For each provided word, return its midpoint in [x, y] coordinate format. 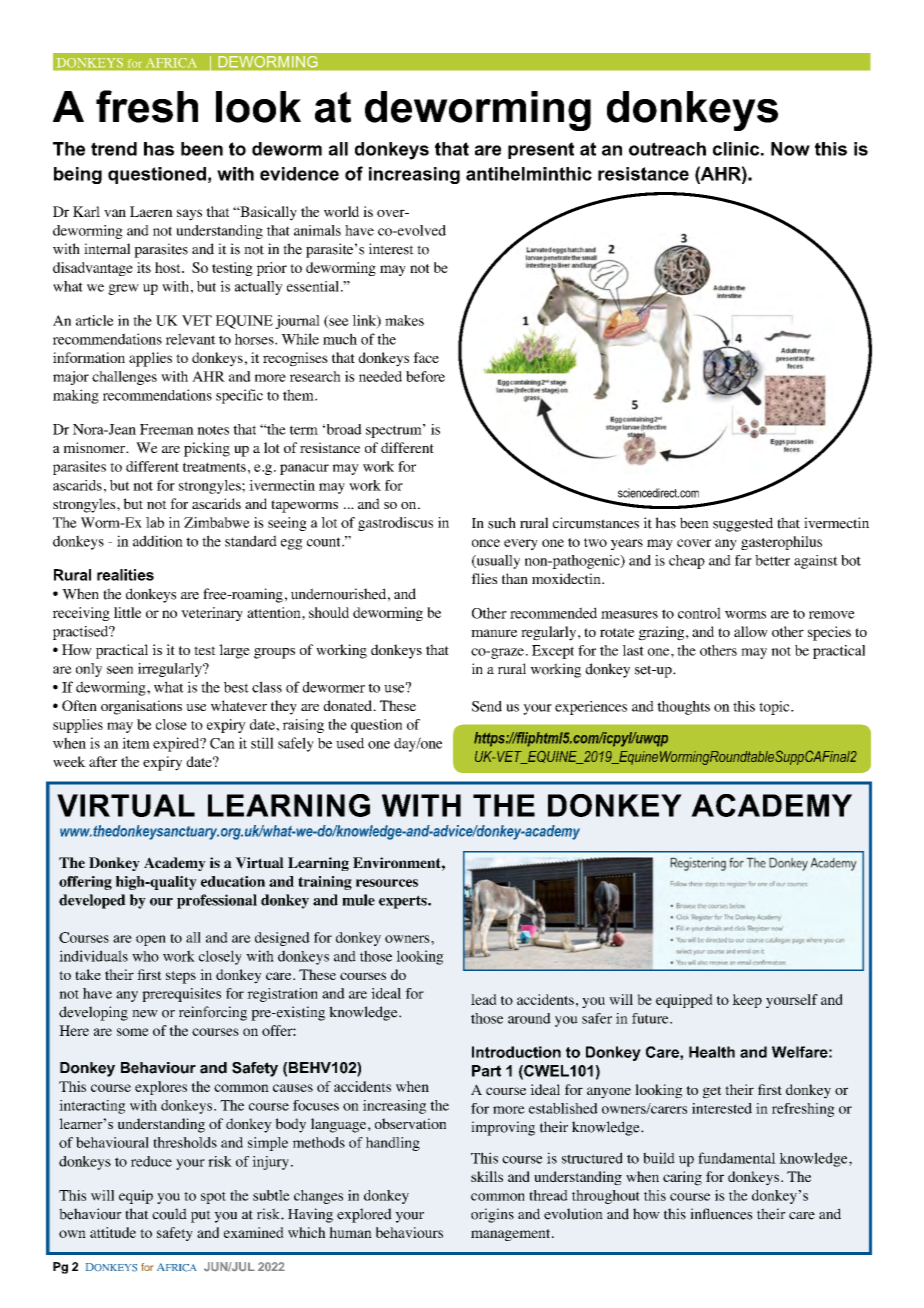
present [541, 150]
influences [721, 1214]
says [189, 215]
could [169, 1214]
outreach [667, 149]
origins [492, 1215]
